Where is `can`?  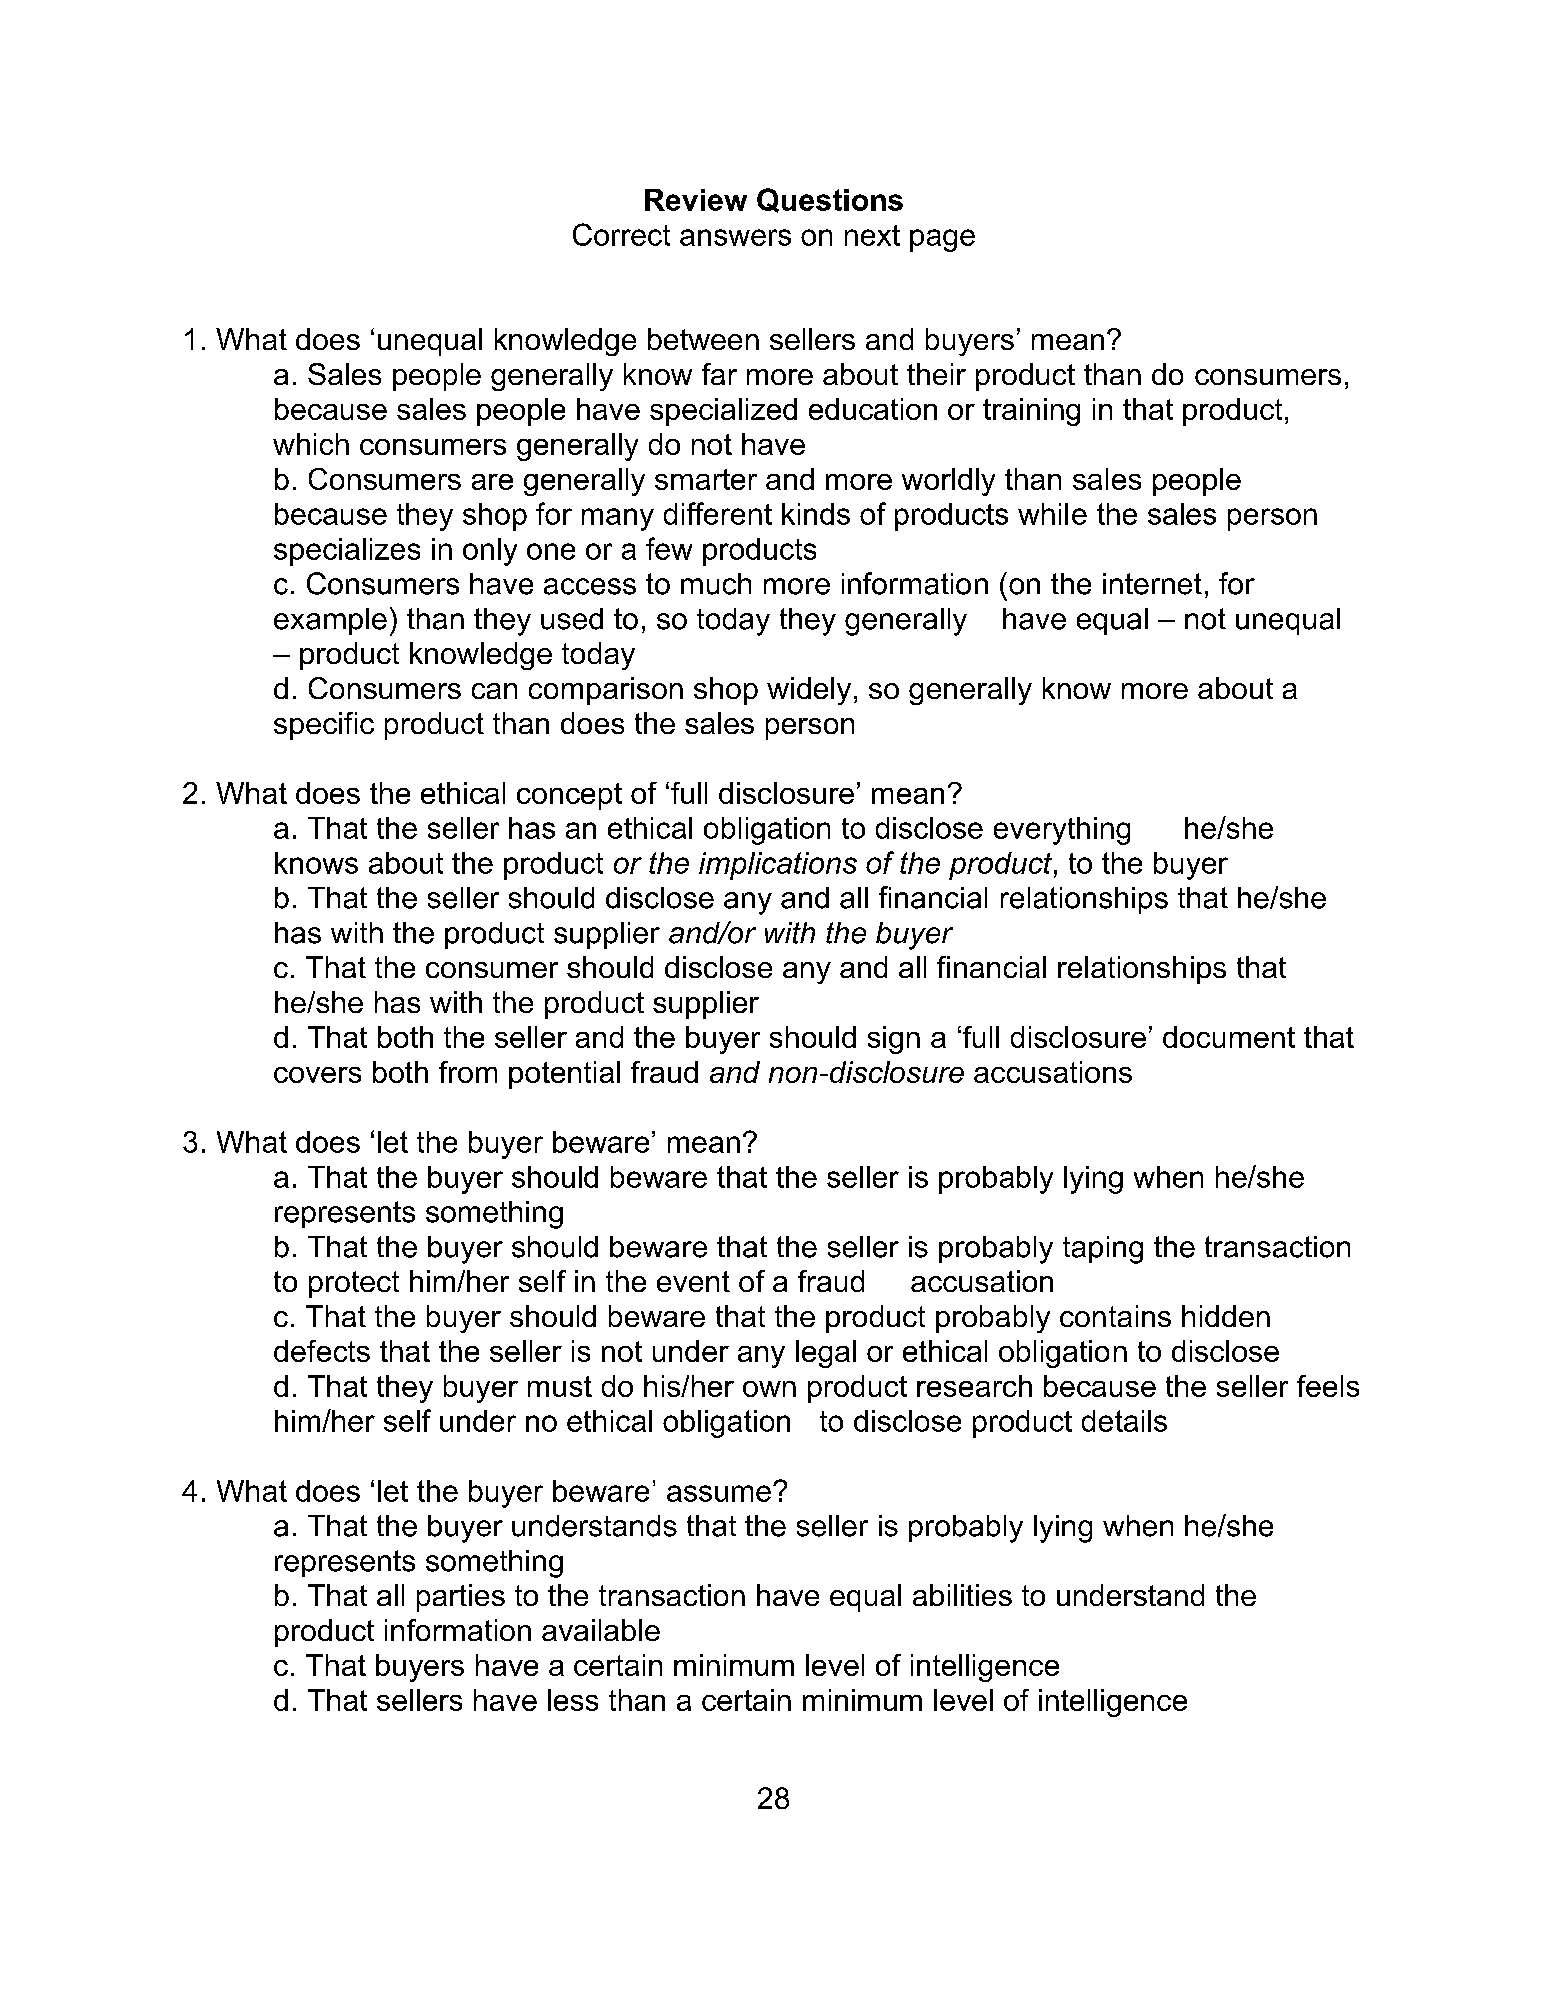 can is located at coordinates (494, 691).
